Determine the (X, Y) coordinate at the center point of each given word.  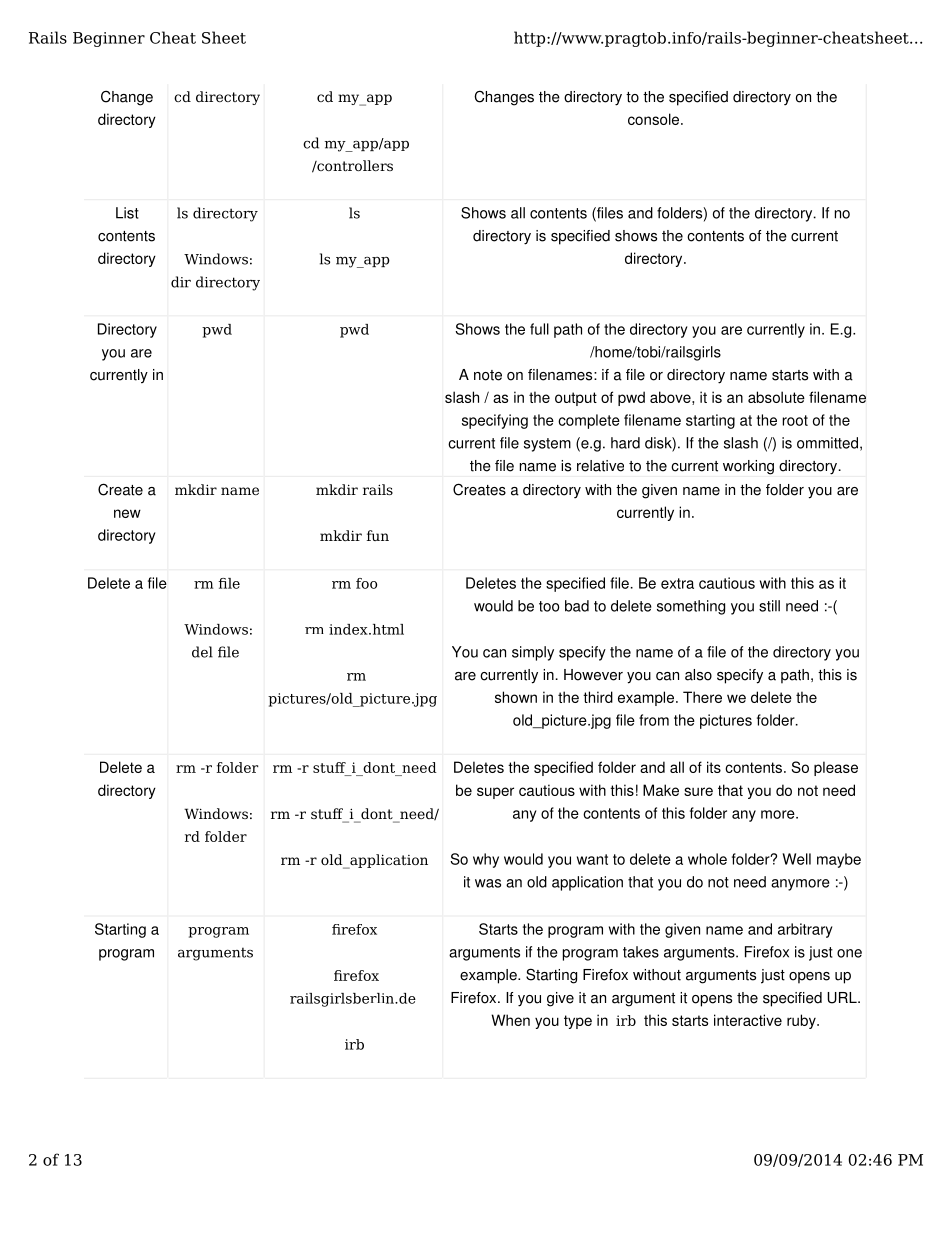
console (655, 119)
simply (533, 653)
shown (516, 697)
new (127, 513)
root (795, 420)
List (127, 213)
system (547, 445)
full (539, 329)
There (702, 697)
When (510, 1020)
